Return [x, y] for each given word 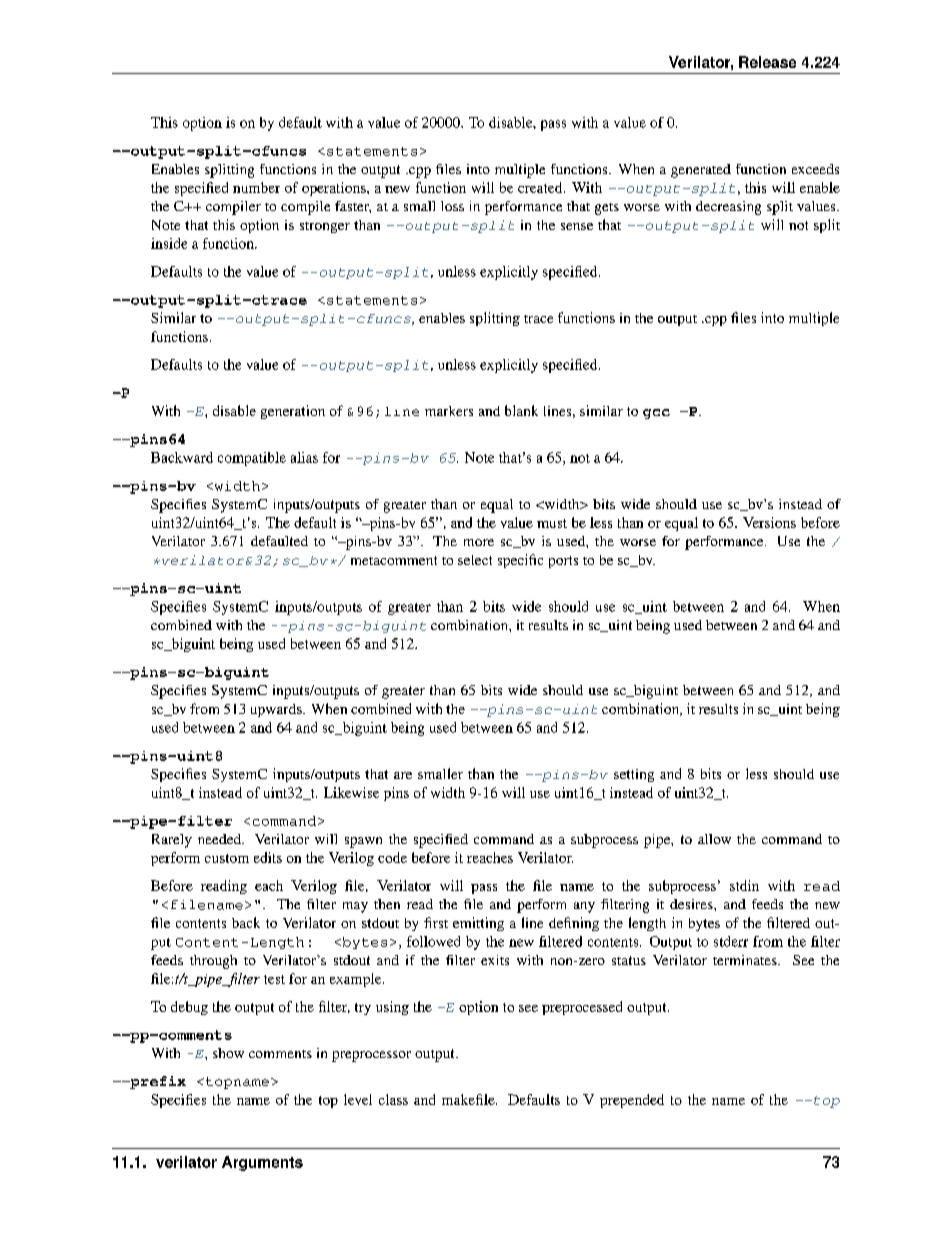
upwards [277, 710]
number [256, 187]
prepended [632, 1101]
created [541, 187]
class [393, 1099]
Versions [769, 522]
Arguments [262, 1163]
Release [767, 62]
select [475, 560]
